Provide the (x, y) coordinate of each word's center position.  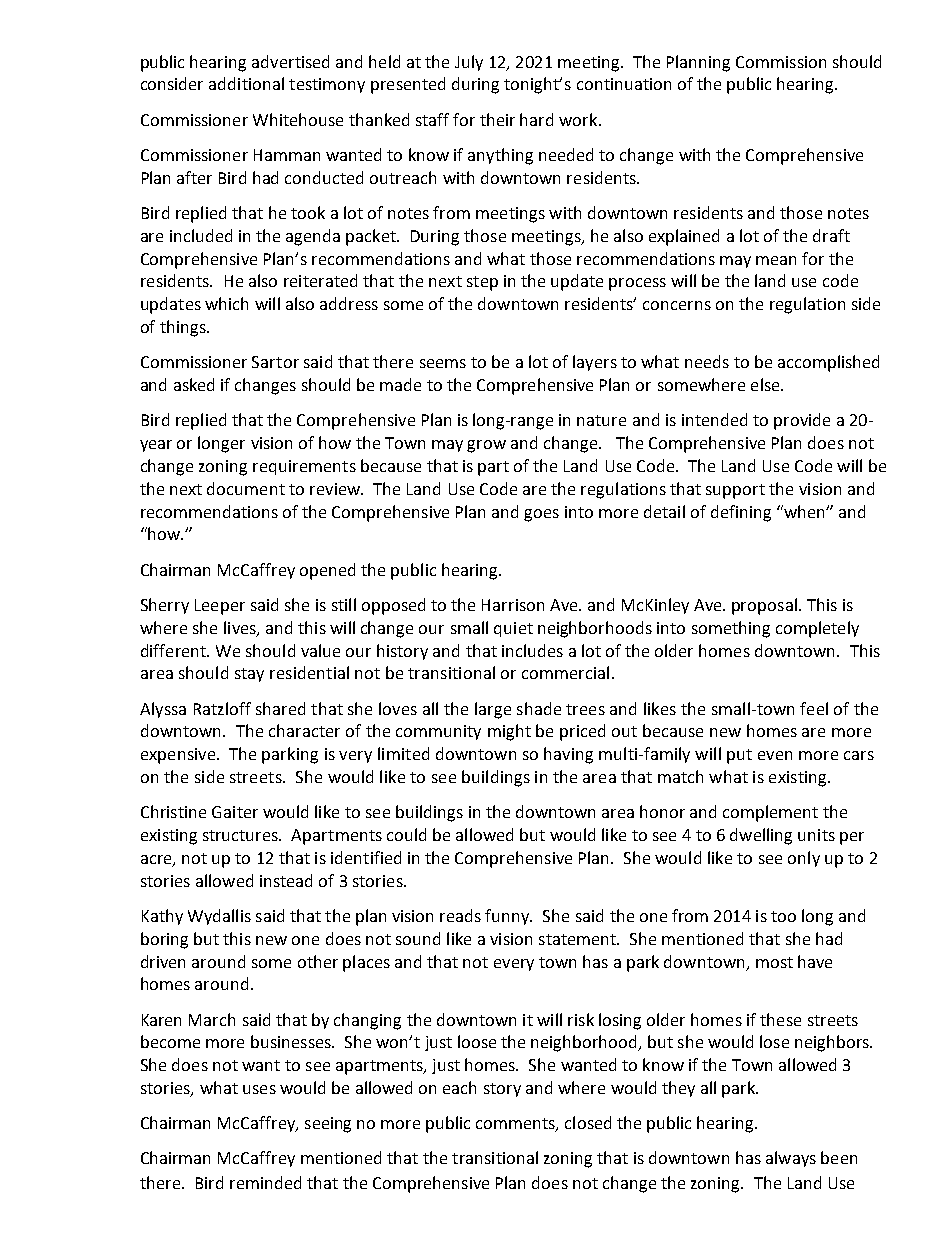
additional (246, 83)
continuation (624, 84)
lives (241, 628)
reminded (265, 1182)
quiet (513, 629)
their (497, 119)
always (791, 1159)
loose (477, 1041)
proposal (764, 606)
